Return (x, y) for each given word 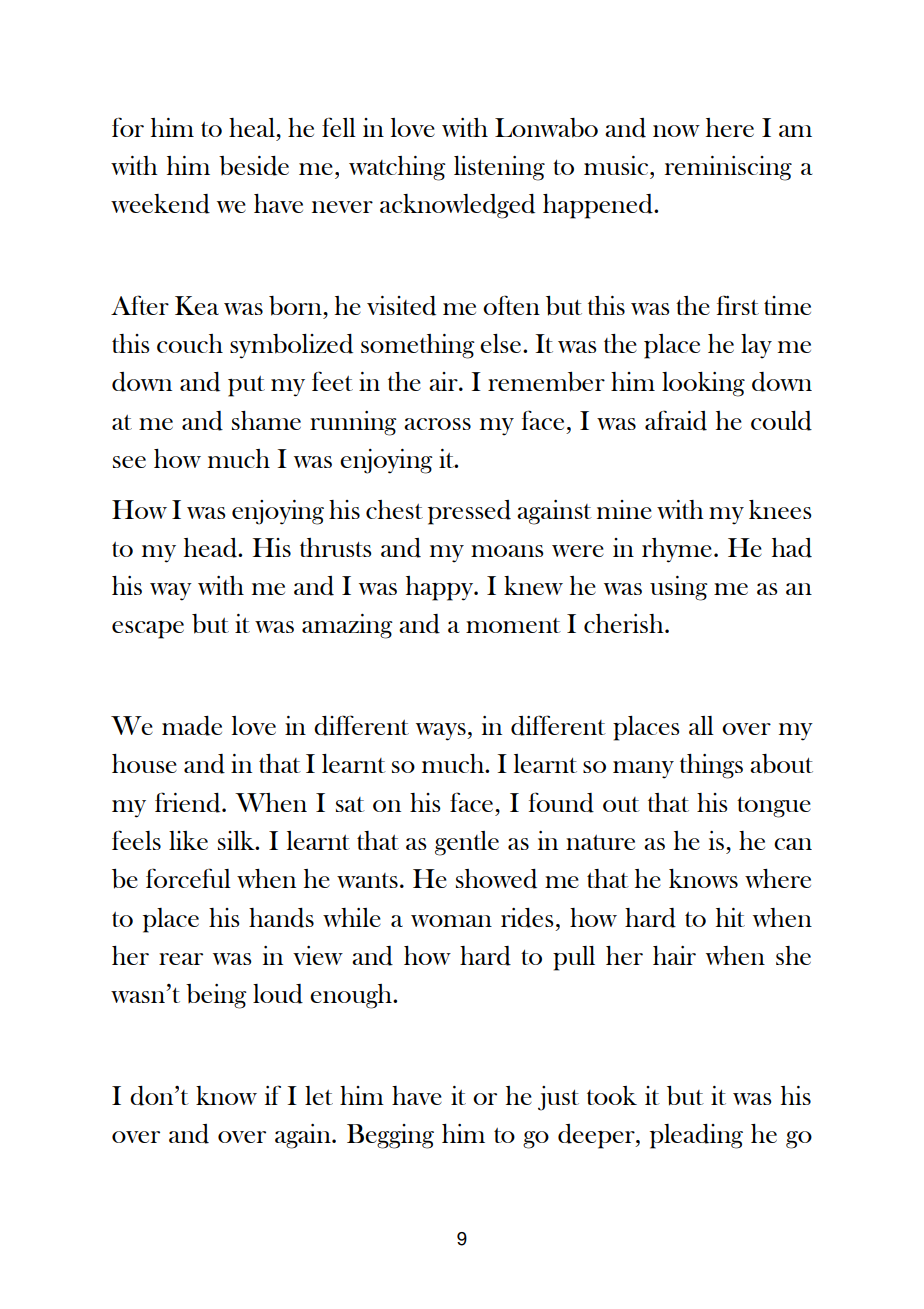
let (319, 1095)
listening (499, 168)
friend (189, 802)
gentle (467, 843)
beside (254, 166)
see (129, 462)
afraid (676, 420)
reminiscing (728, 168)
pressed (469, 512)
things (711, 766)
